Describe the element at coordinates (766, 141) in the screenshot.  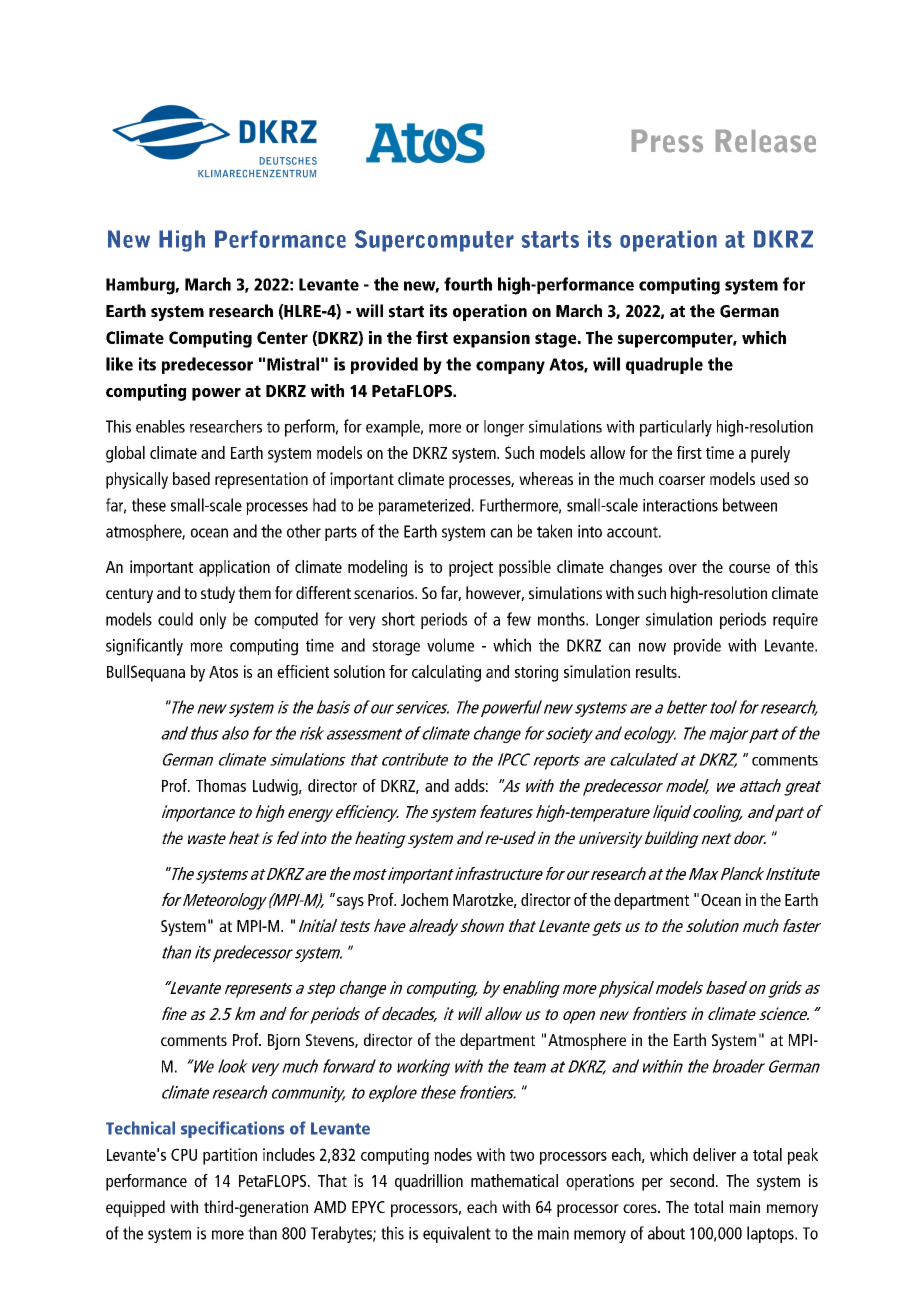
I see `Release` at that location.
